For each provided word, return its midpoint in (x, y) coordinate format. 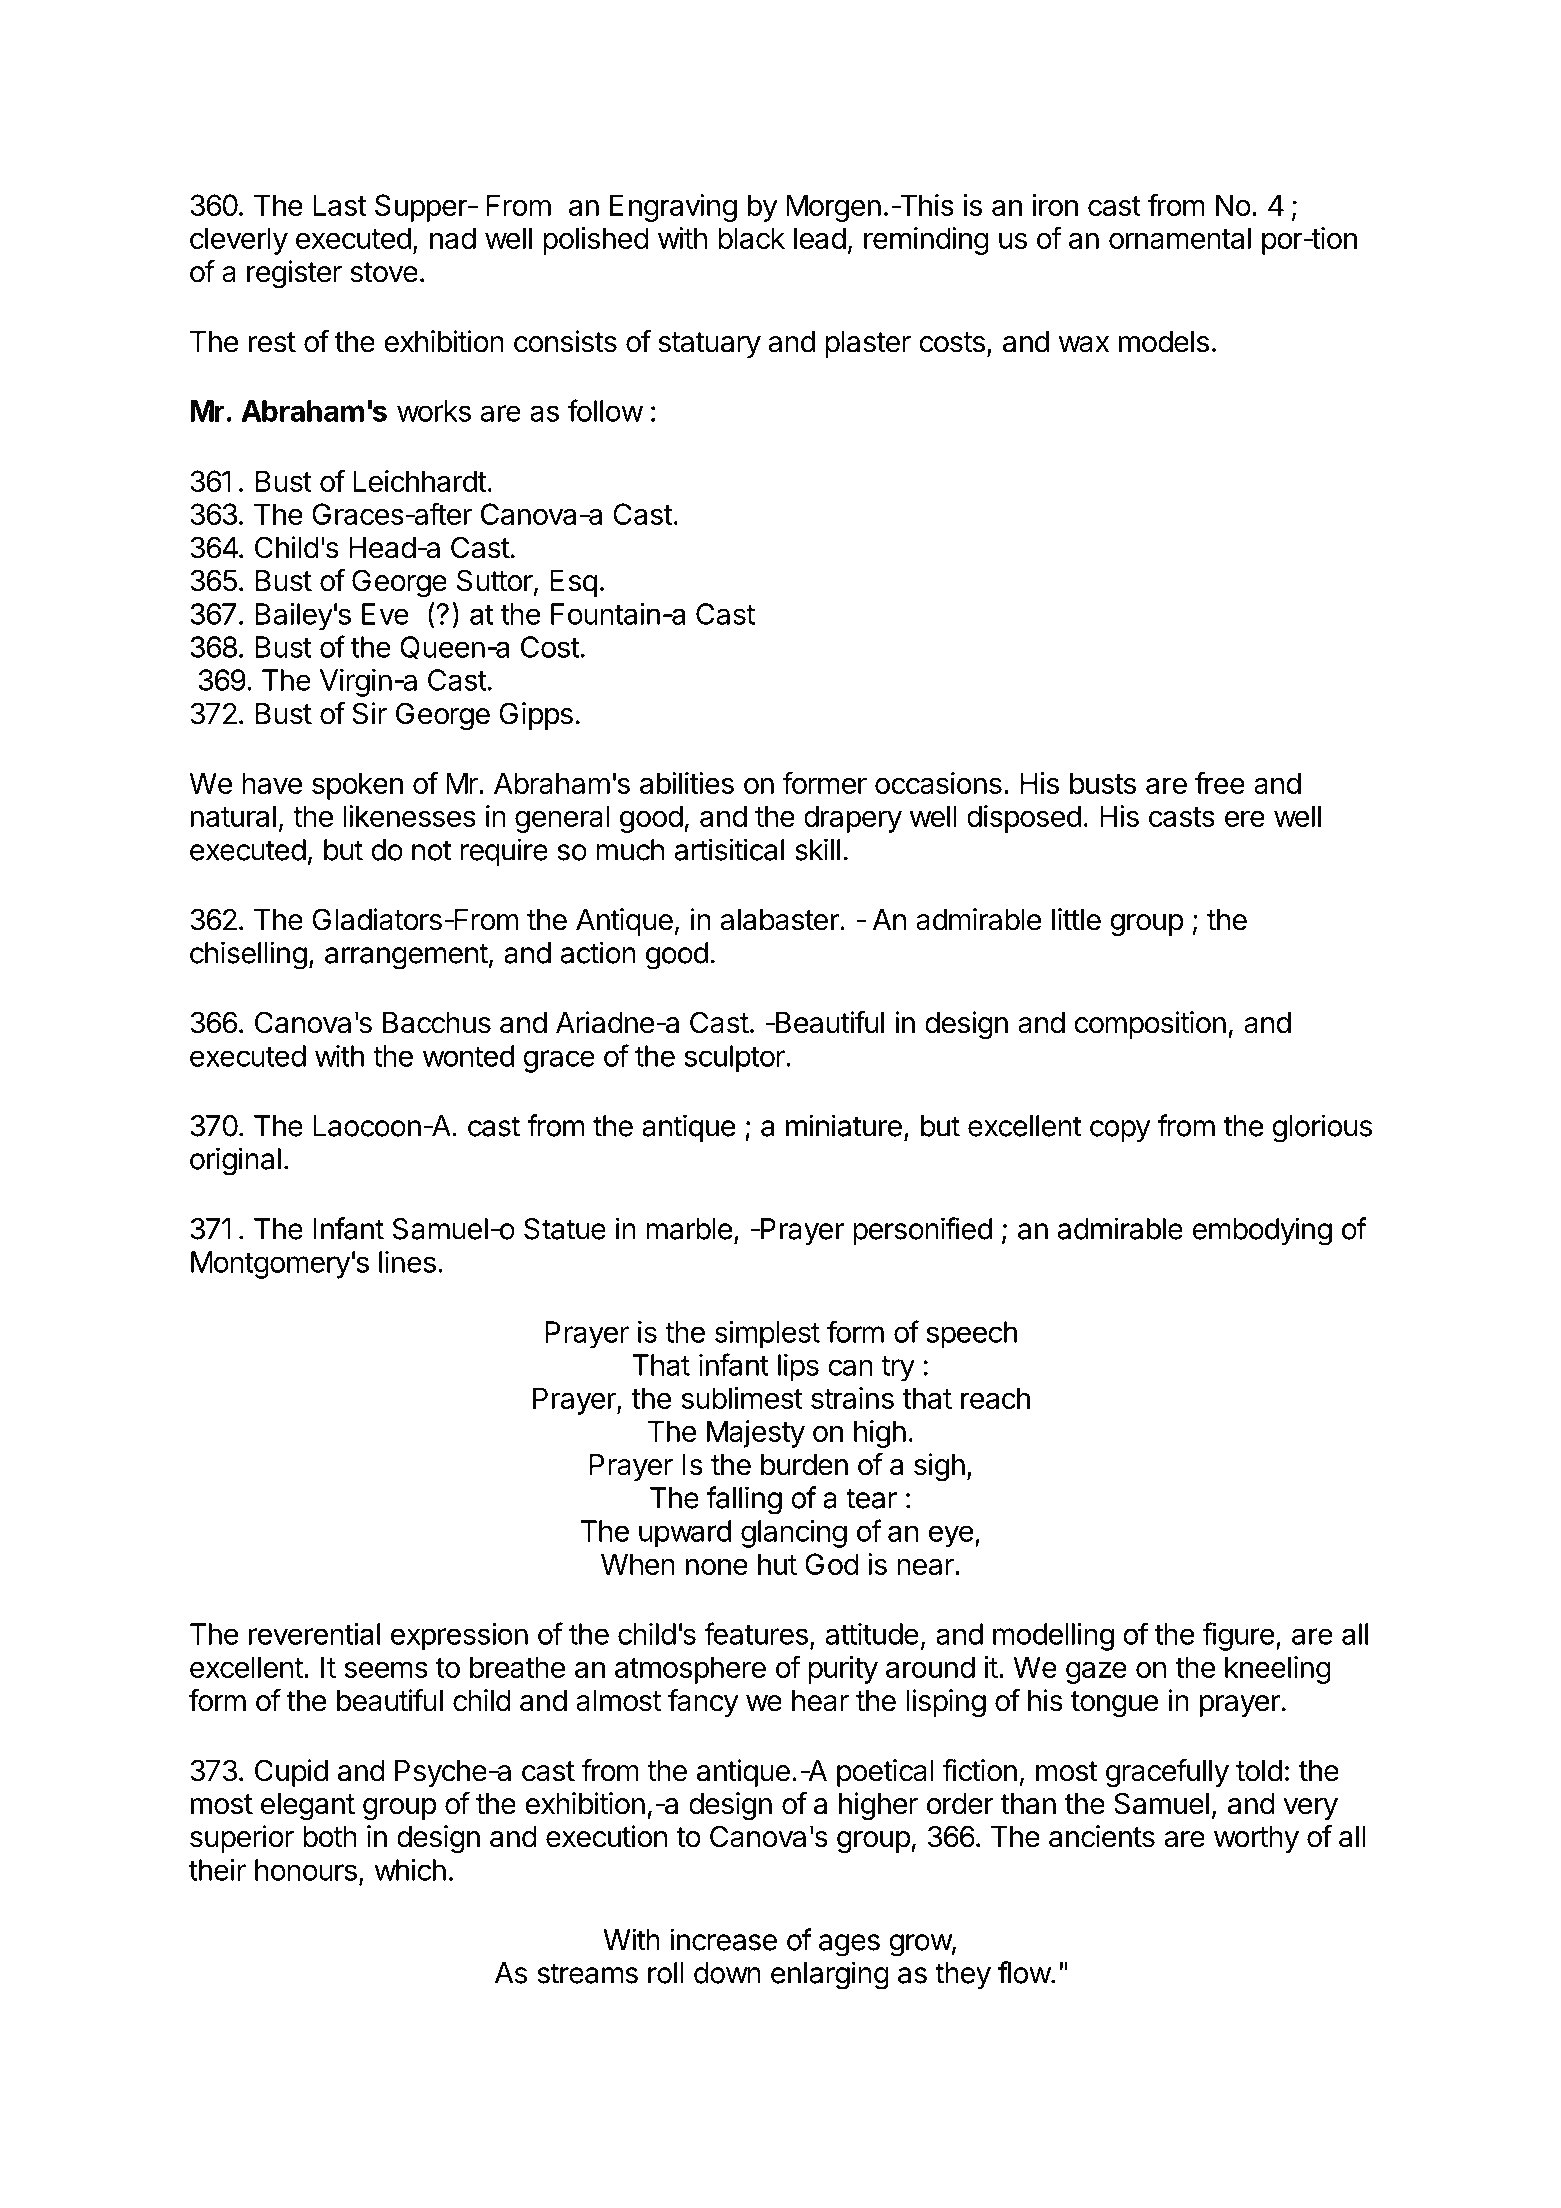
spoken (357, 786)
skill (817, 849)
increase (723, 1939)
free (1220, 782)
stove (384, 272)
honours (306, 1870)
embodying (1262, 1231)
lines (407, 1262)
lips (798, 1368)
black (751, 238)
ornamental (1180, 238)
